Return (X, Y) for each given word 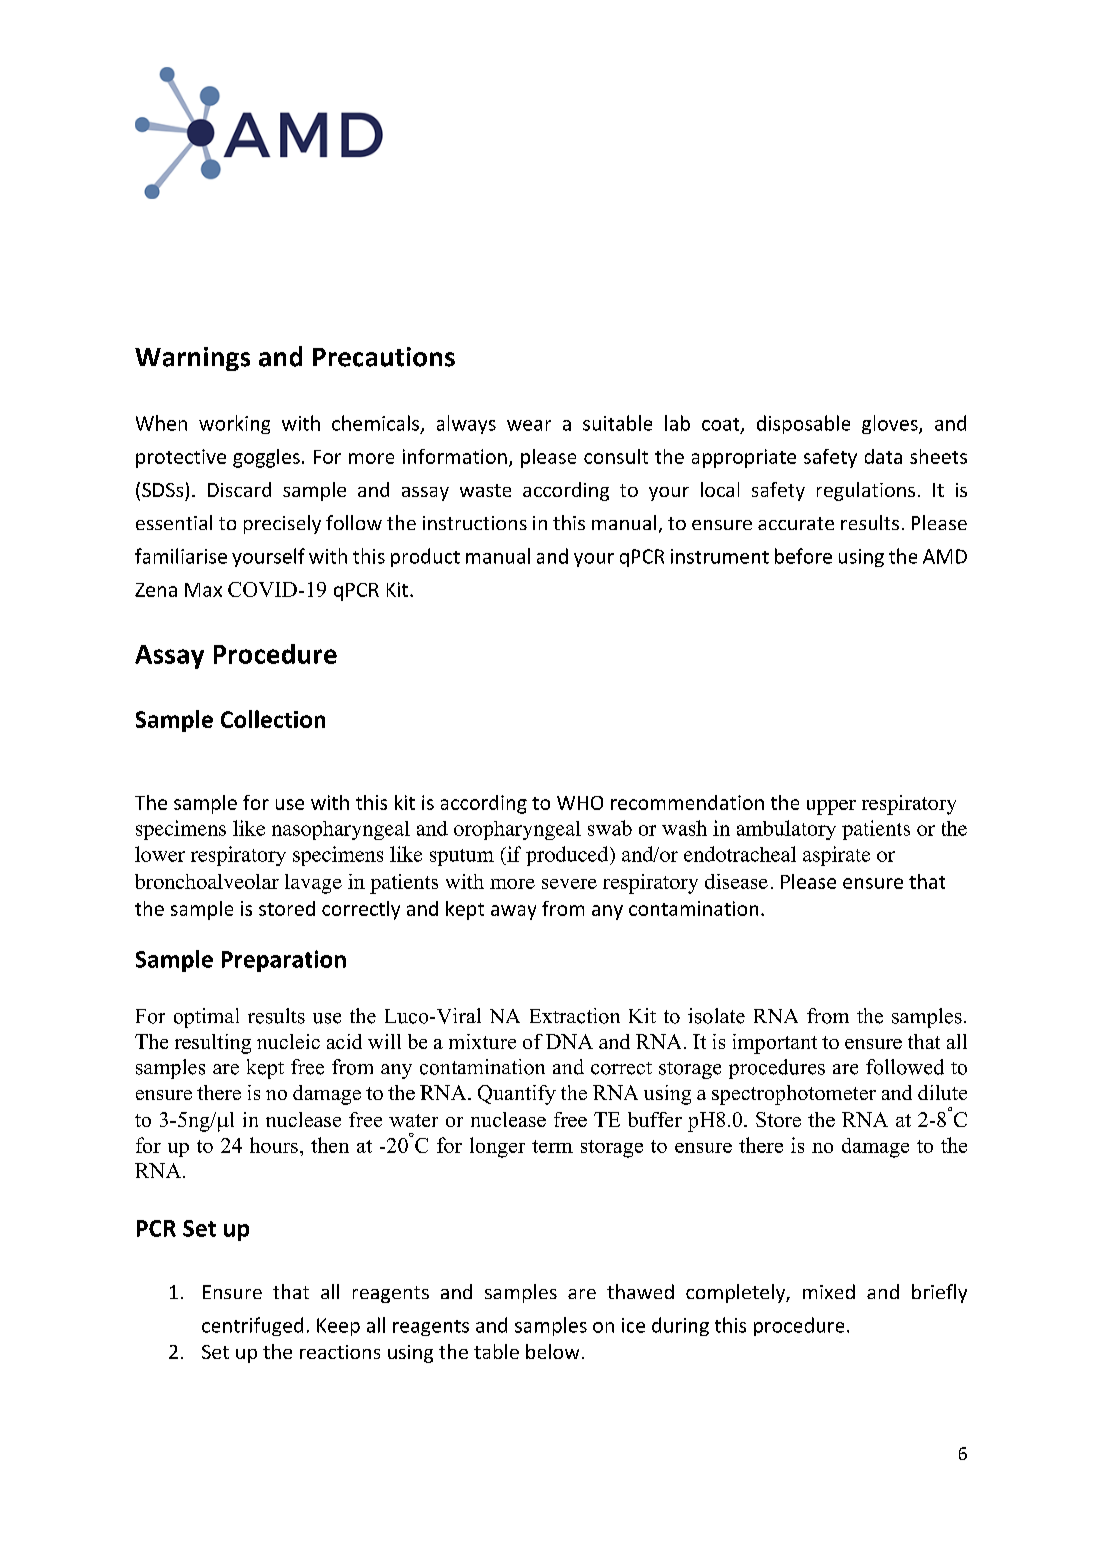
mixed (829, 1291)
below (552, 1351)
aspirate (836, 856)
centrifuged (252, 1326)
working (234, 424)
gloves (891, 424)
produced (568, 856)
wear (529, 425)
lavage (313, 884)
